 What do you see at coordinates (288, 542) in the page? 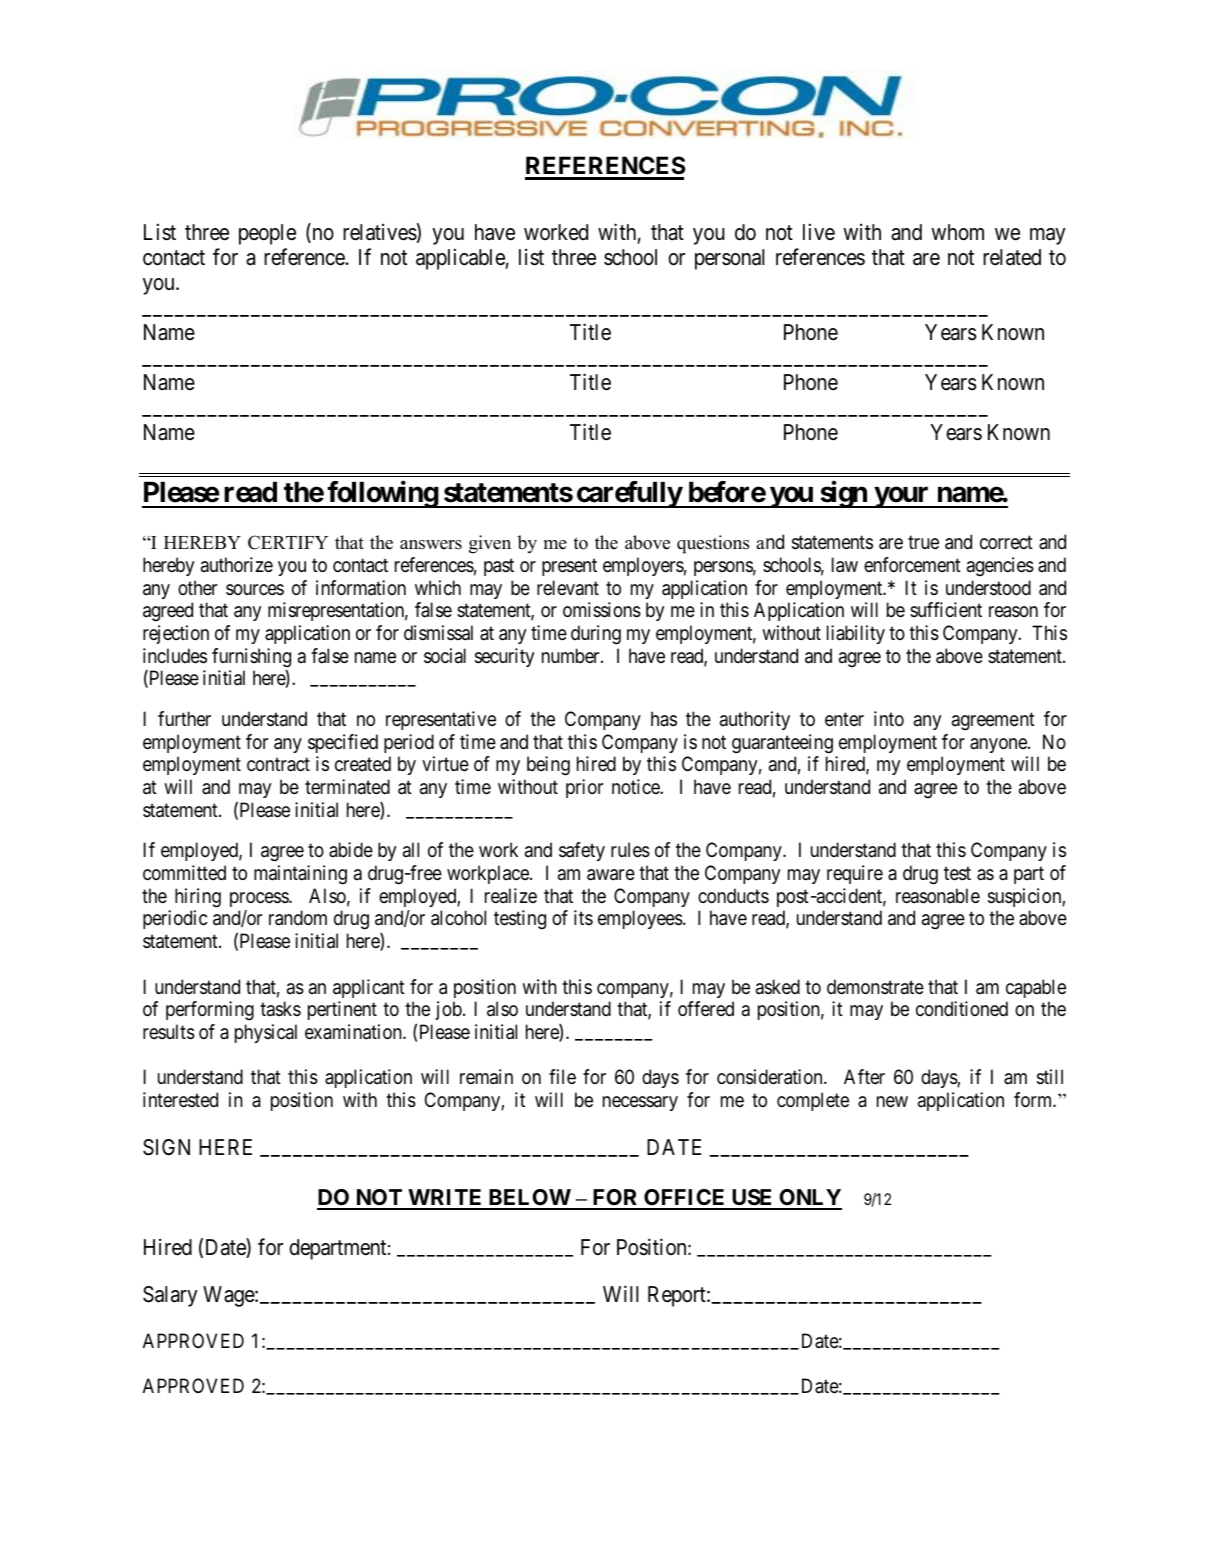
I see `CERTIFY` at bounding box center [288, 542].
